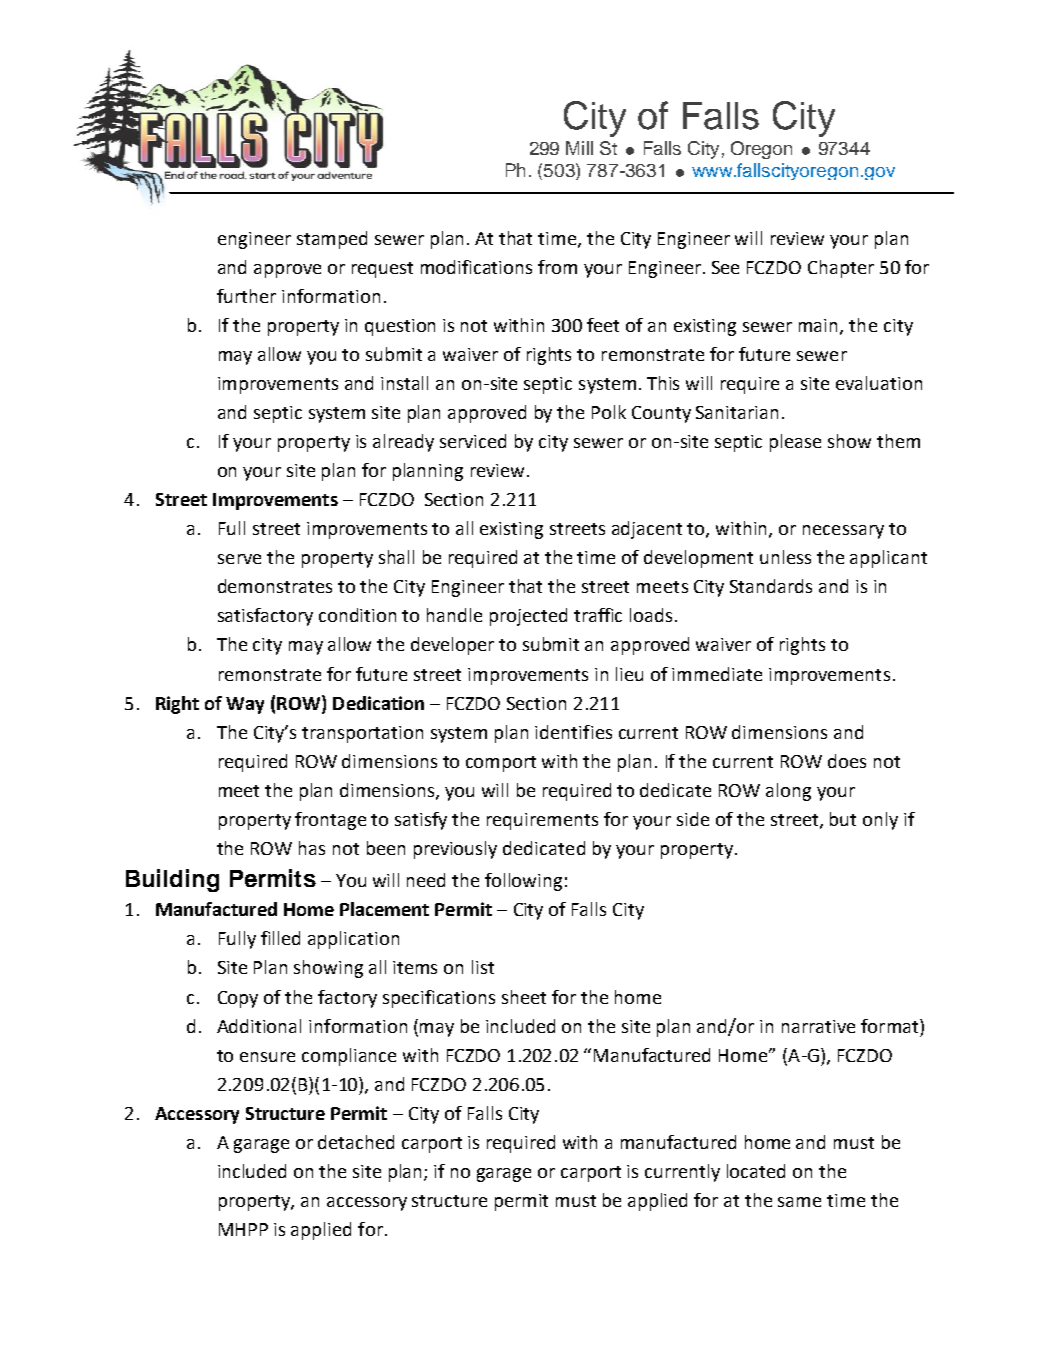 The width and height of the screenshot is (1055, 1366). What do you see at coordinates (717, 674) in the screenshot?
I see `immediate` at bounding box center [717, 674].
